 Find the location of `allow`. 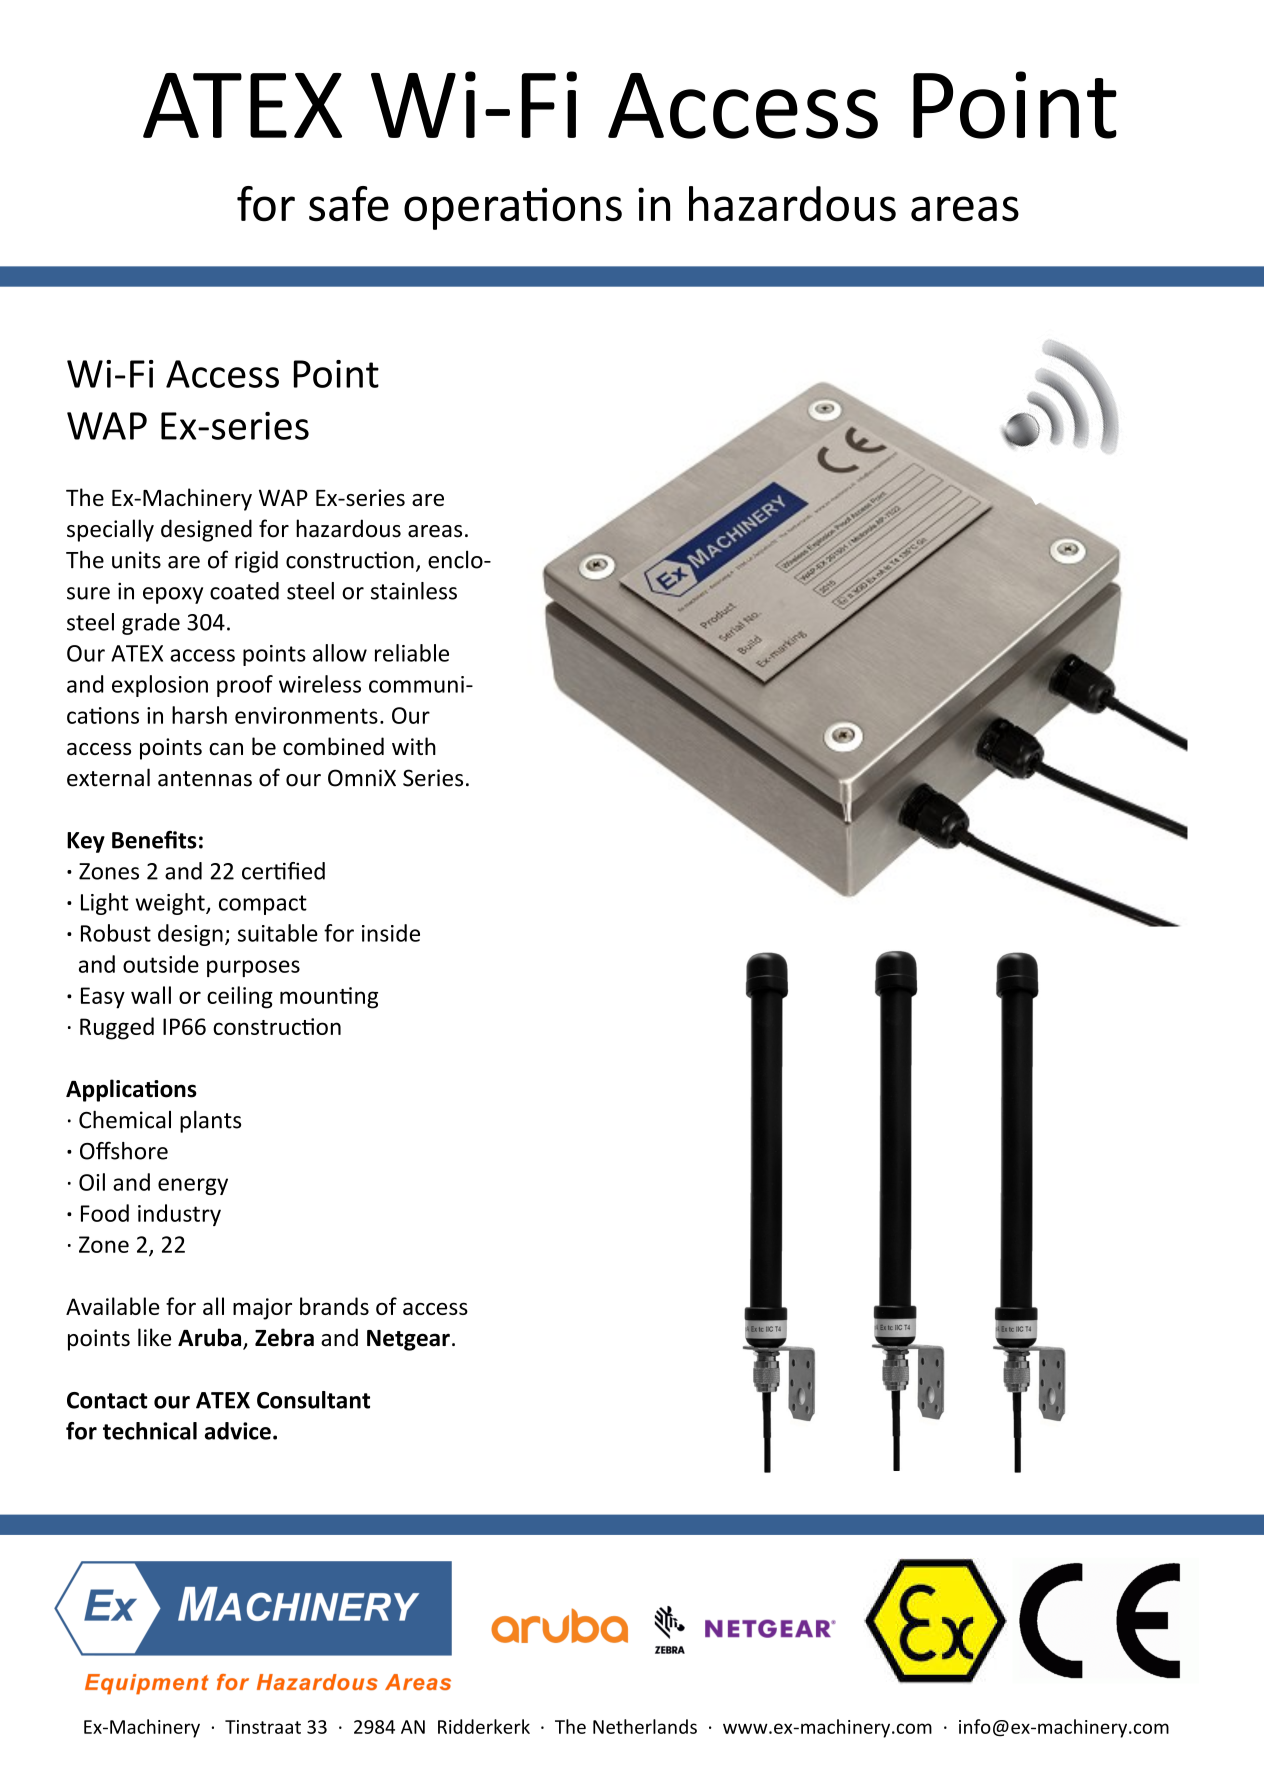

allow is located at coordinates (340, 653).
